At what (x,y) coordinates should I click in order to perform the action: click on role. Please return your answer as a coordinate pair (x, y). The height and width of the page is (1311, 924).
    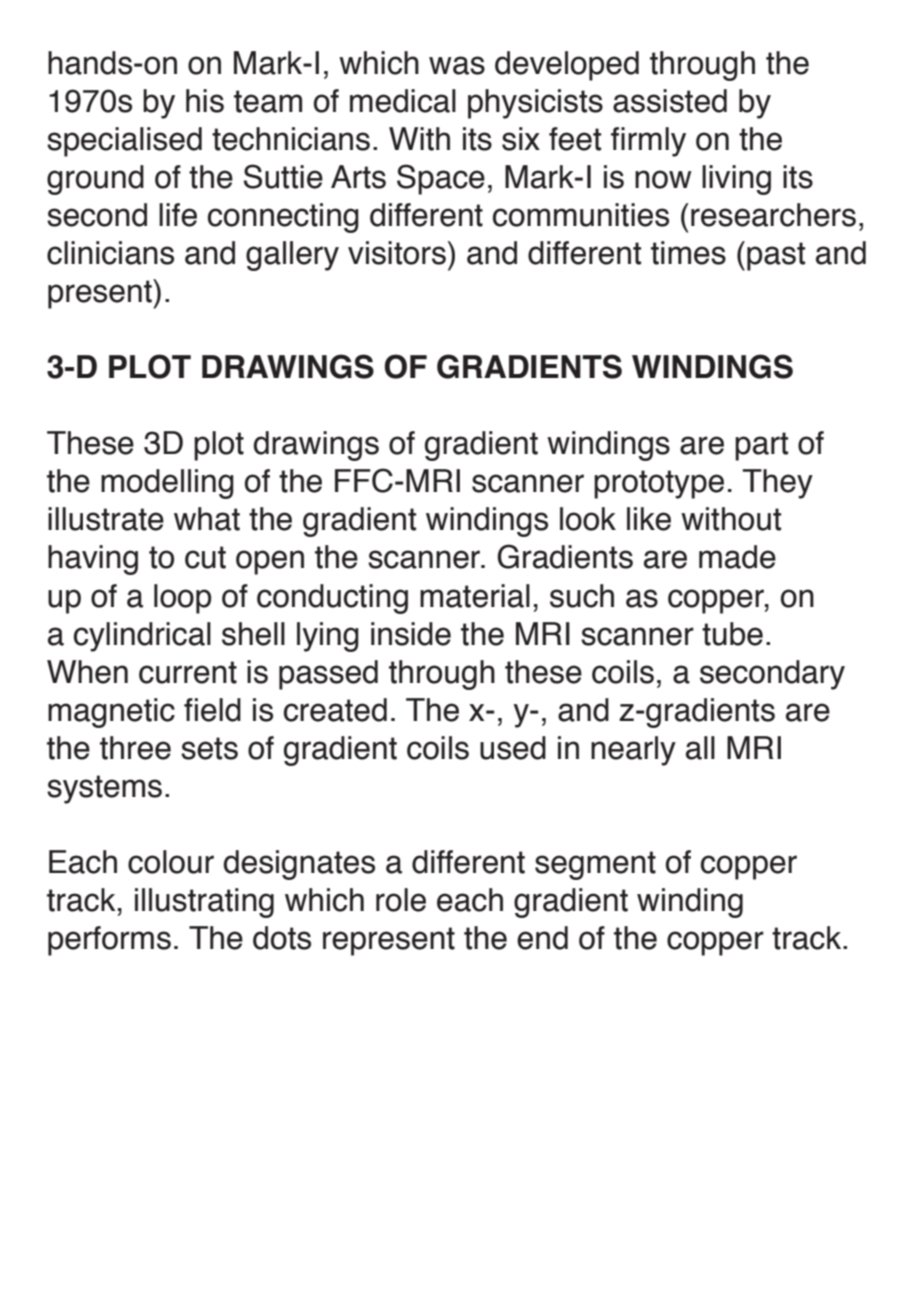
    Looking at the image, I should click on (401, 900).
